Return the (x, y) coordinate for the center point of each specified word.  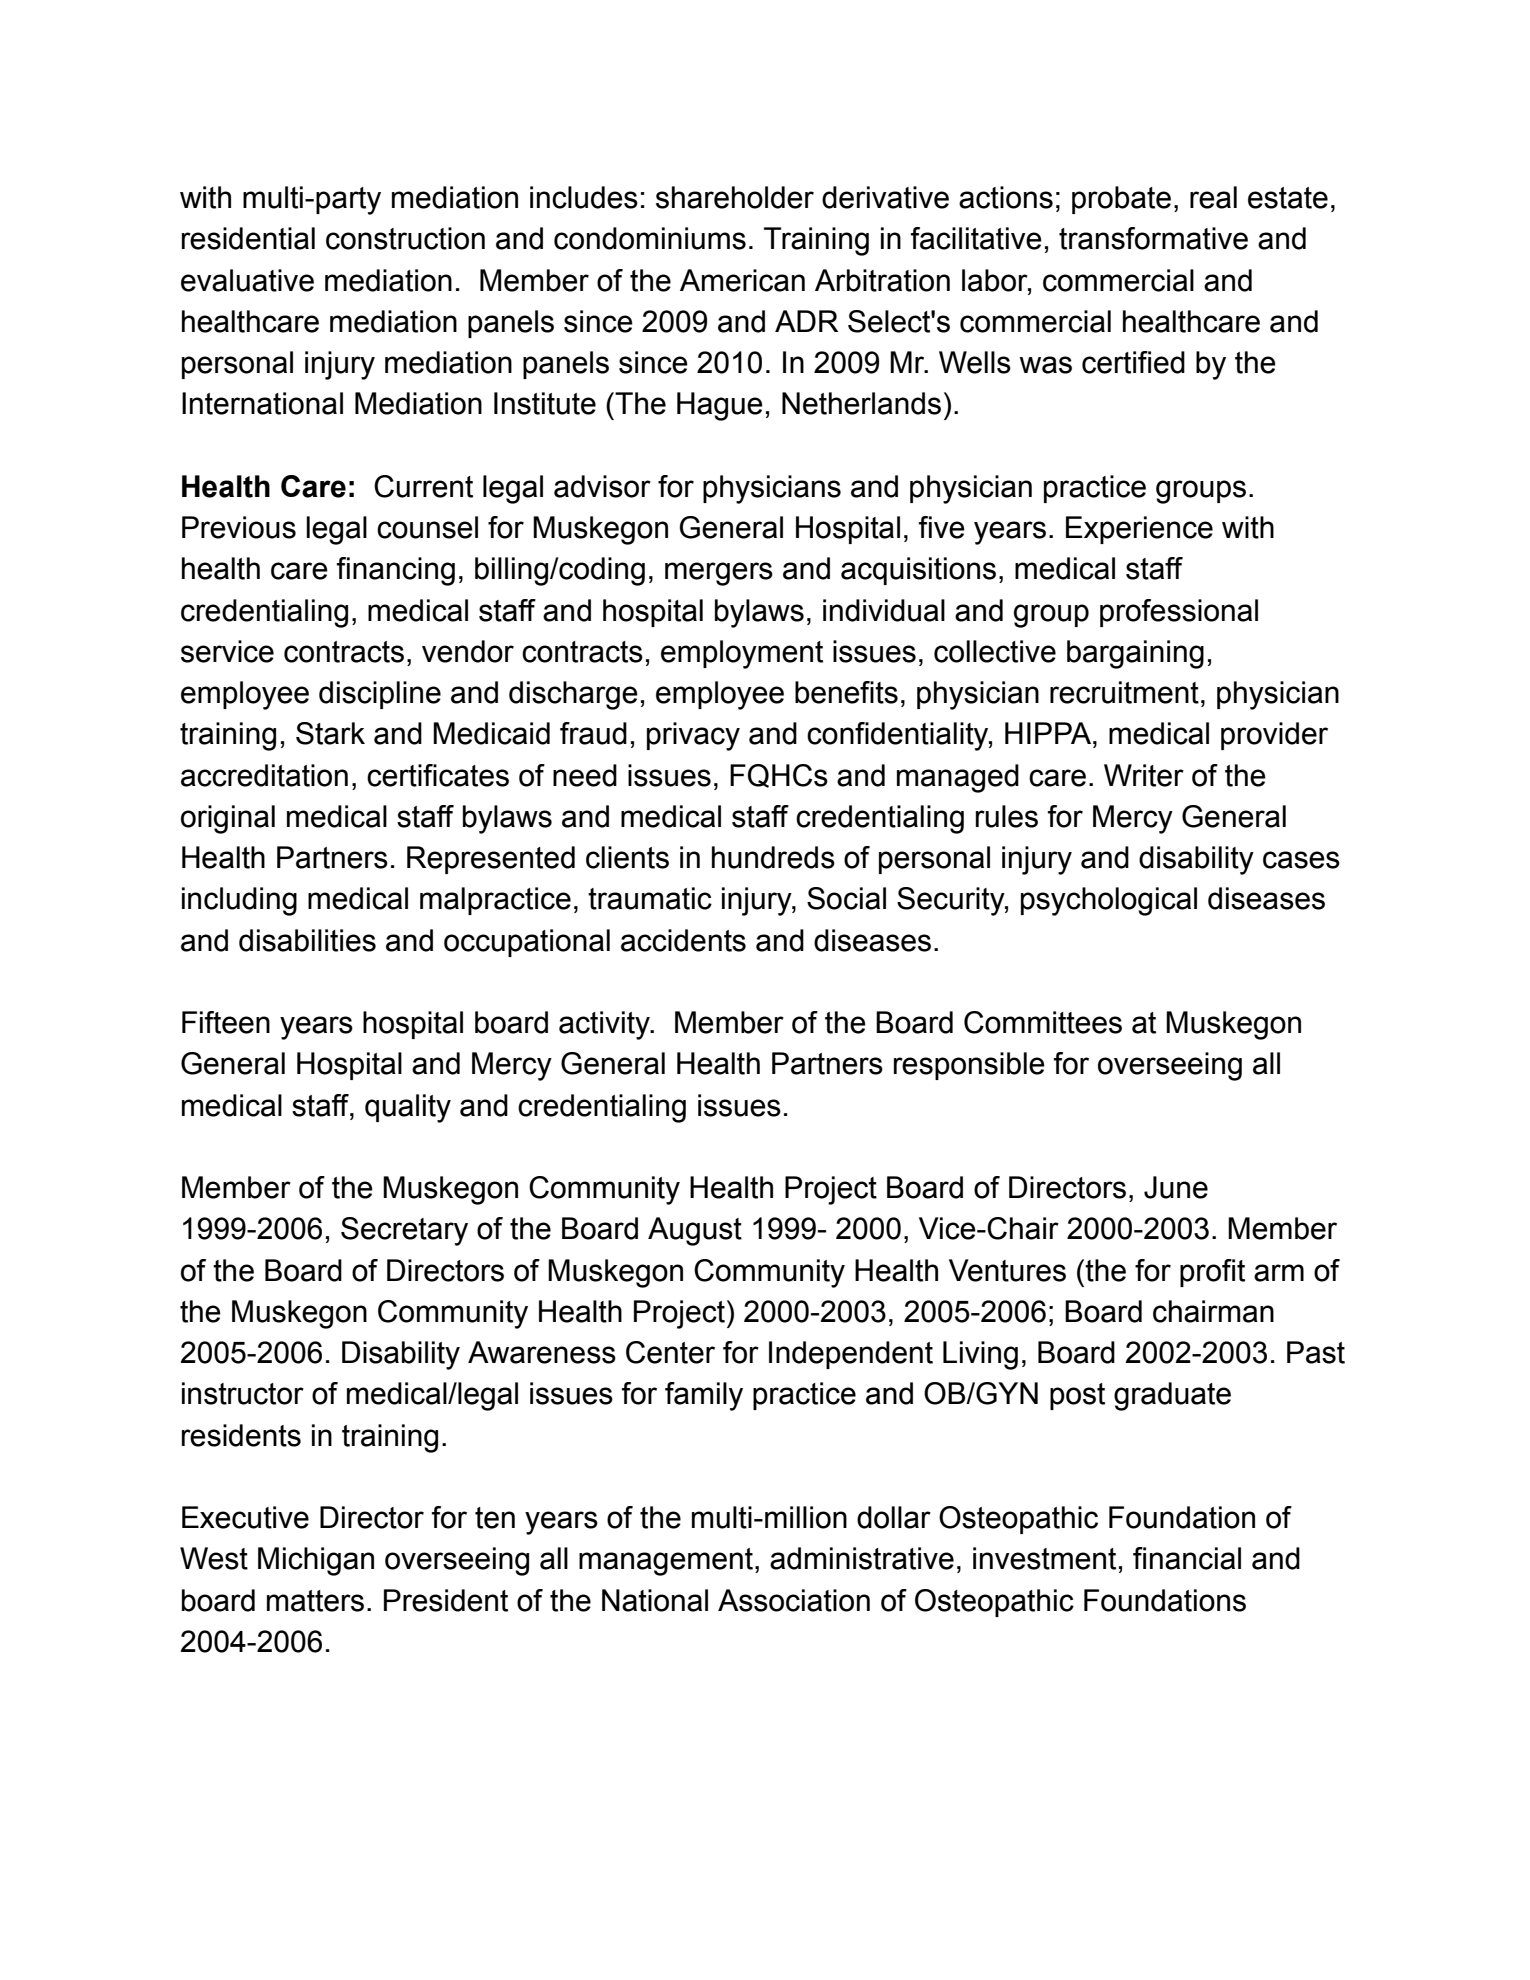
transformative (1153, 238)
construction (405, 238)
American (742, 280)
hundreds (773, 857)
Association (794, 1600)
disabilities (307, 940)
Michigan (316, 1561)
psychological (1109, 901)
